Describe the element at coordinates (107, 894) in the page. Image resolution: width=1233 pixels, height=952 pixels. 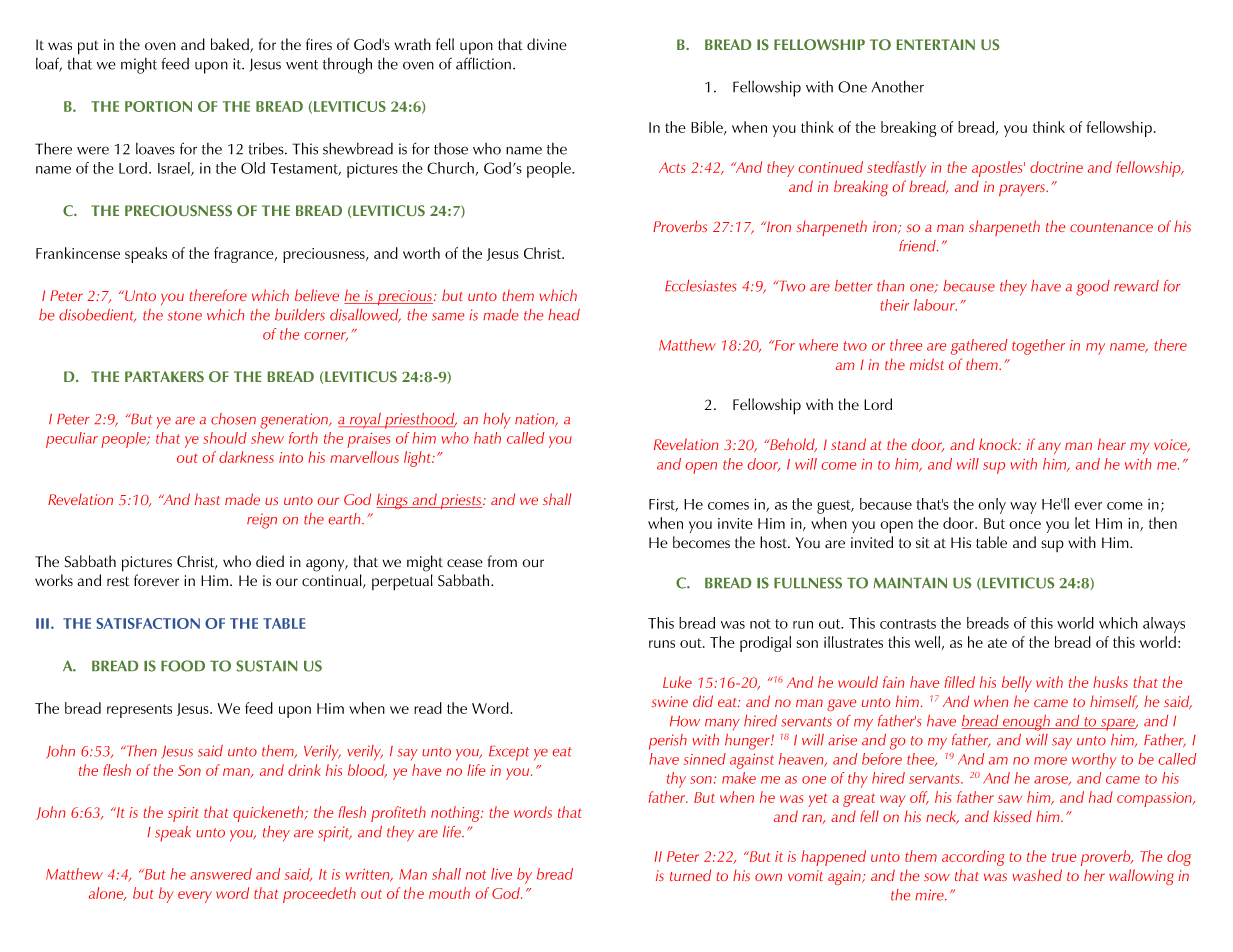
I see `alone` at that location.
